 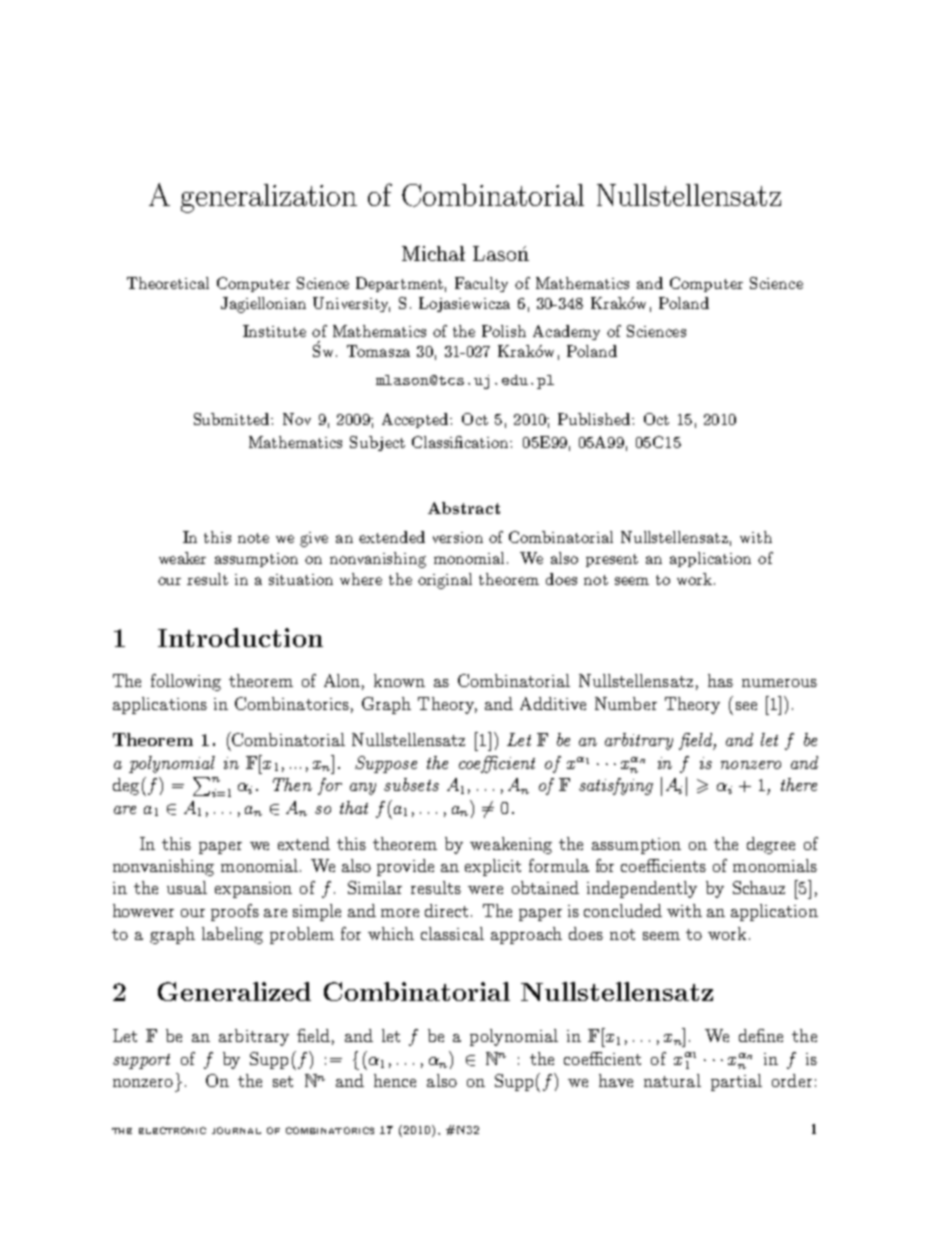 I want to click on partial, so click(x=736, y=1082).
